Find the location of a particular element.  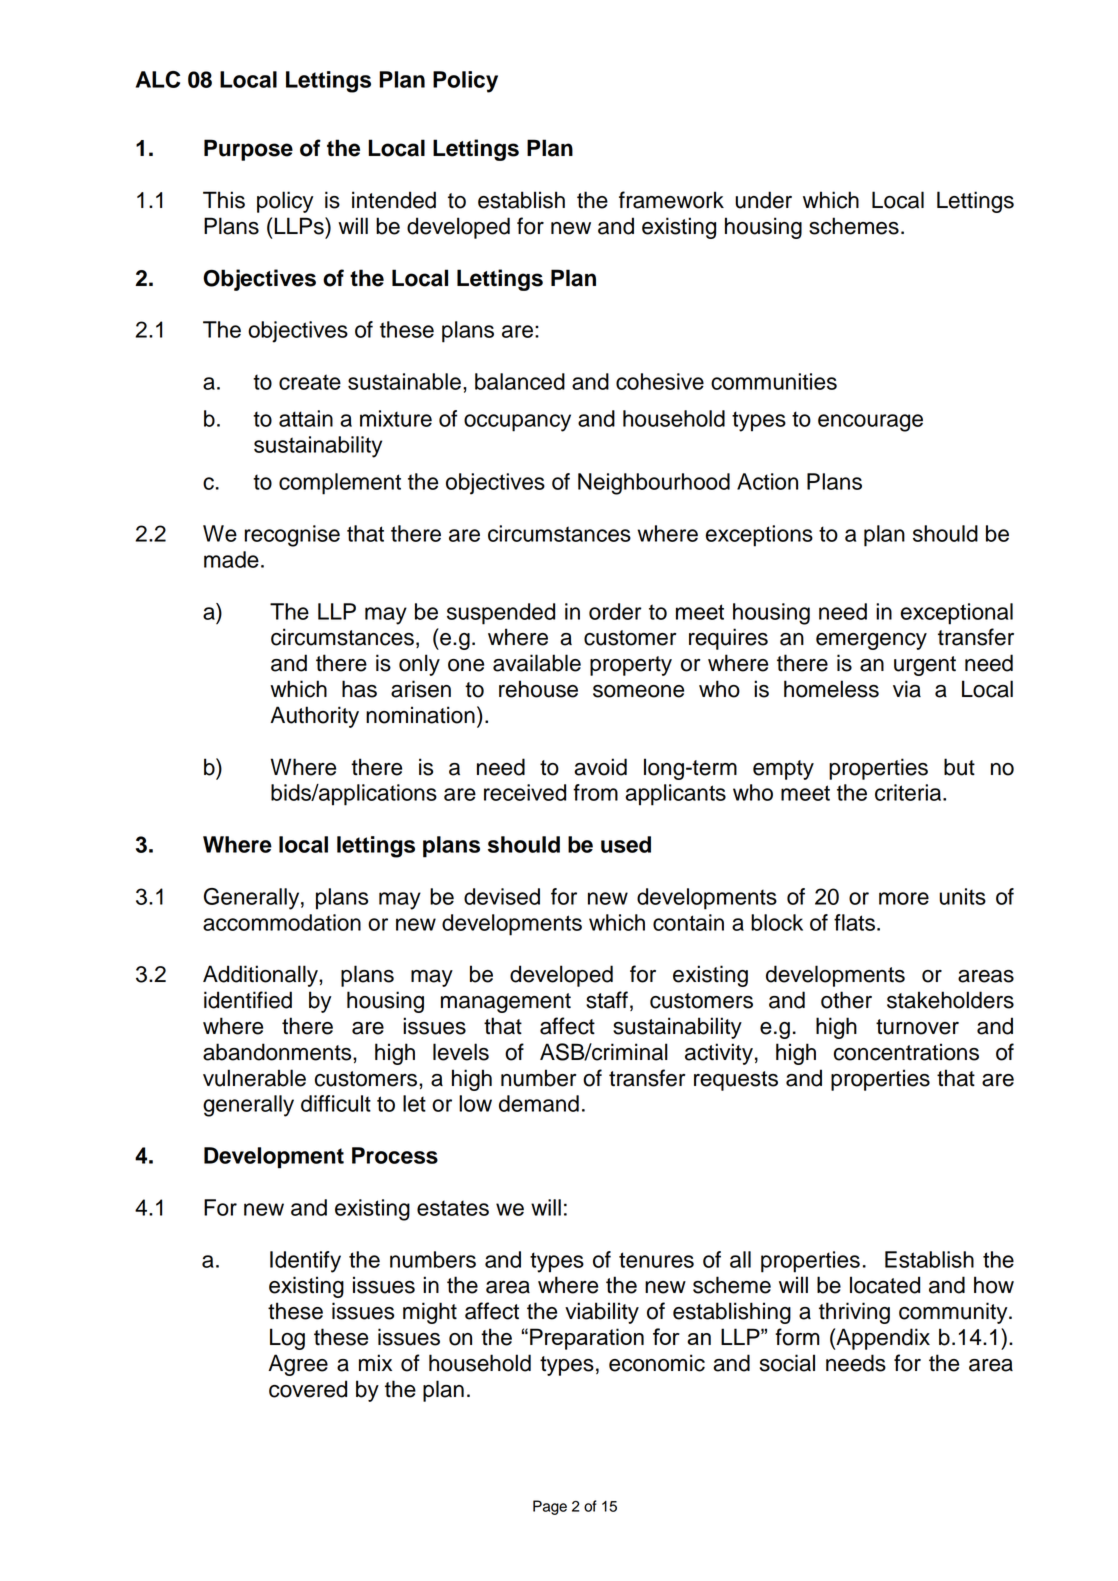

staff is located at coordinates (607, 1000).
